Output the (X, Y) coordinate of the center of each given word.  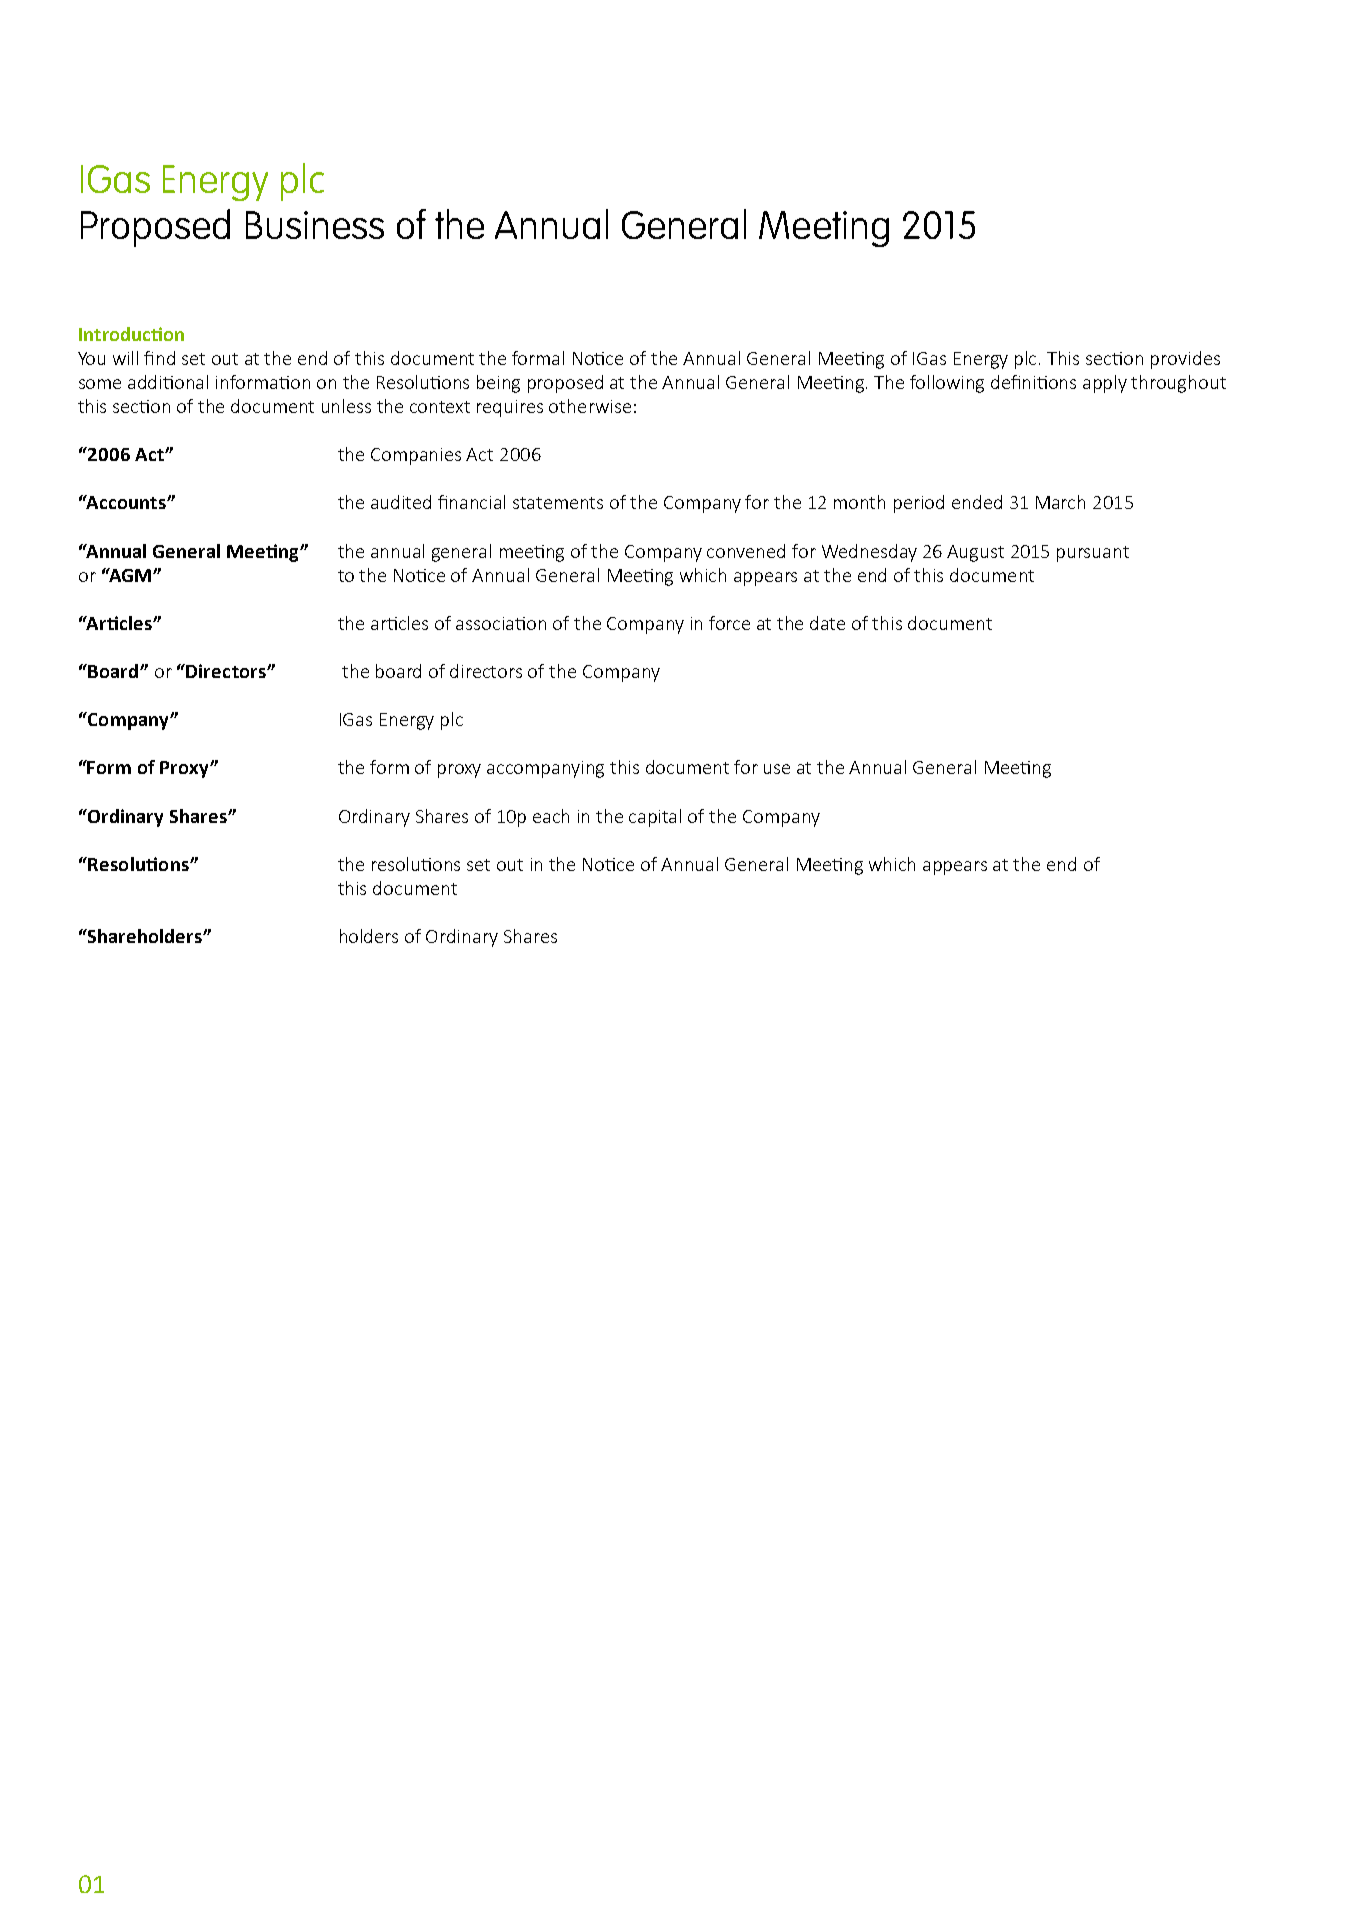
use (777, 769)
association (501, 623)
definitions (1033, 382)
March (1060, 502)
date (827, 623)
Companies (416, 456)
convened (746, 551)
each (551, 816)
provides (1185, 360)
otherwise (590, 406)
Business (315, 225)
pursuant (1093, 554)
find (159, 358)
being (498, 384)
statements (558, 503)
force (729, 623)
